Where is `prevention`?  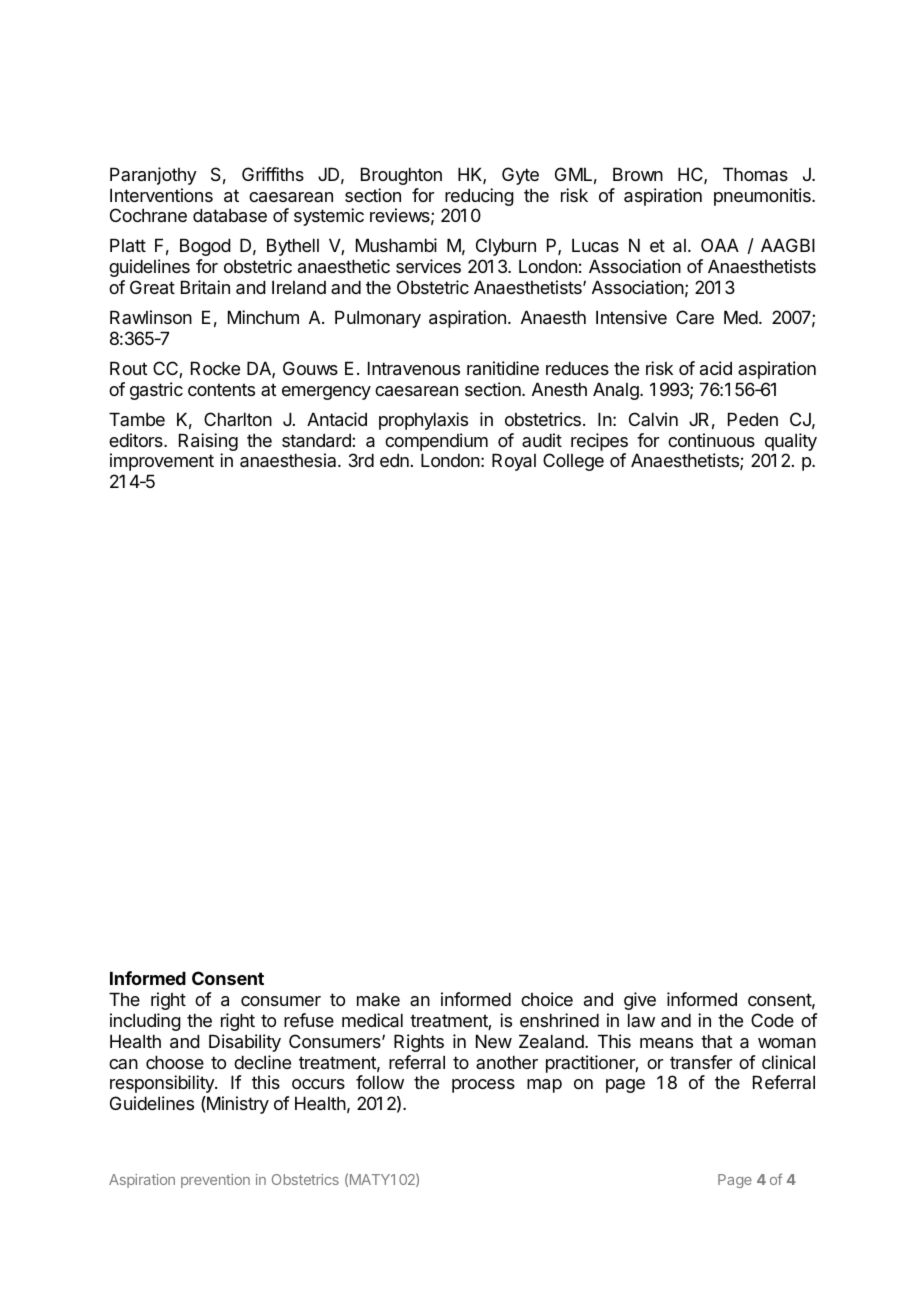
prevention is located at coordinates (215, 1181).
